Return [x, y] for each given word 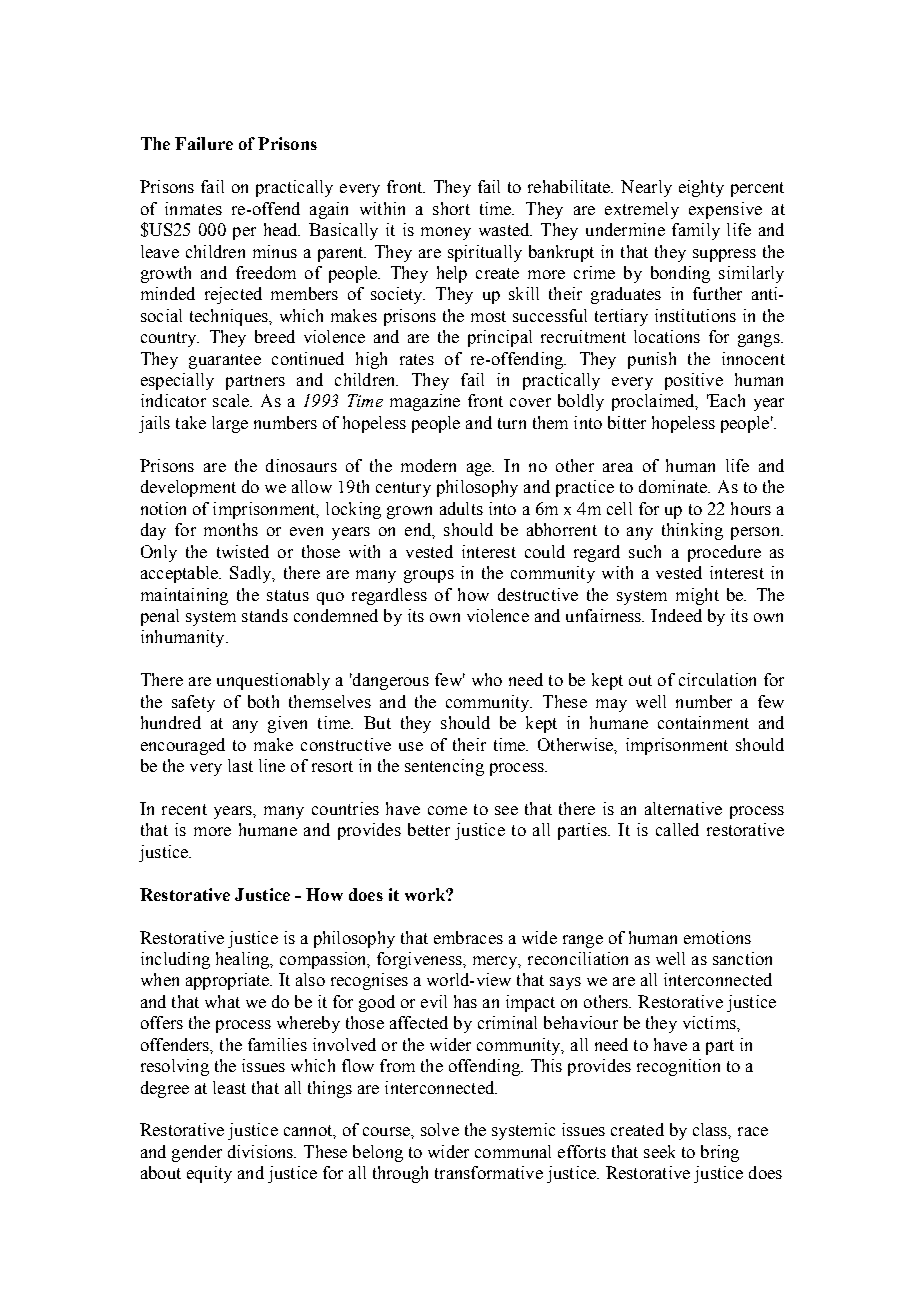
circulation [717, 679]
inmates [193, 208]
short [451, 208]
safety [193, 703]
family [696, 231]
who [487, 679]
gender [197, 1153]
